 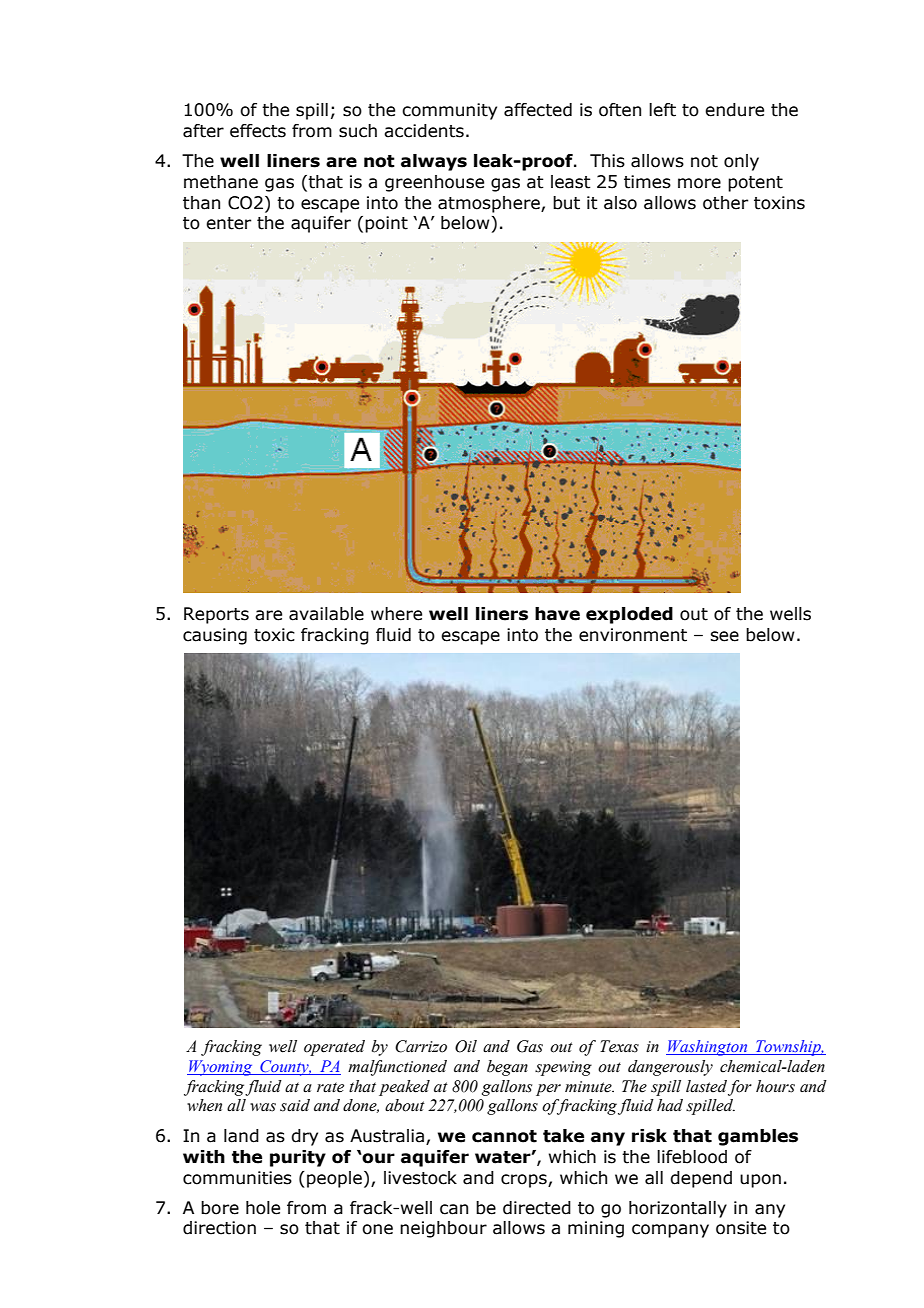 What do you see at coordinates (724, 636) in the screenshot?
I see `see` at bounding box center [724, 636].
